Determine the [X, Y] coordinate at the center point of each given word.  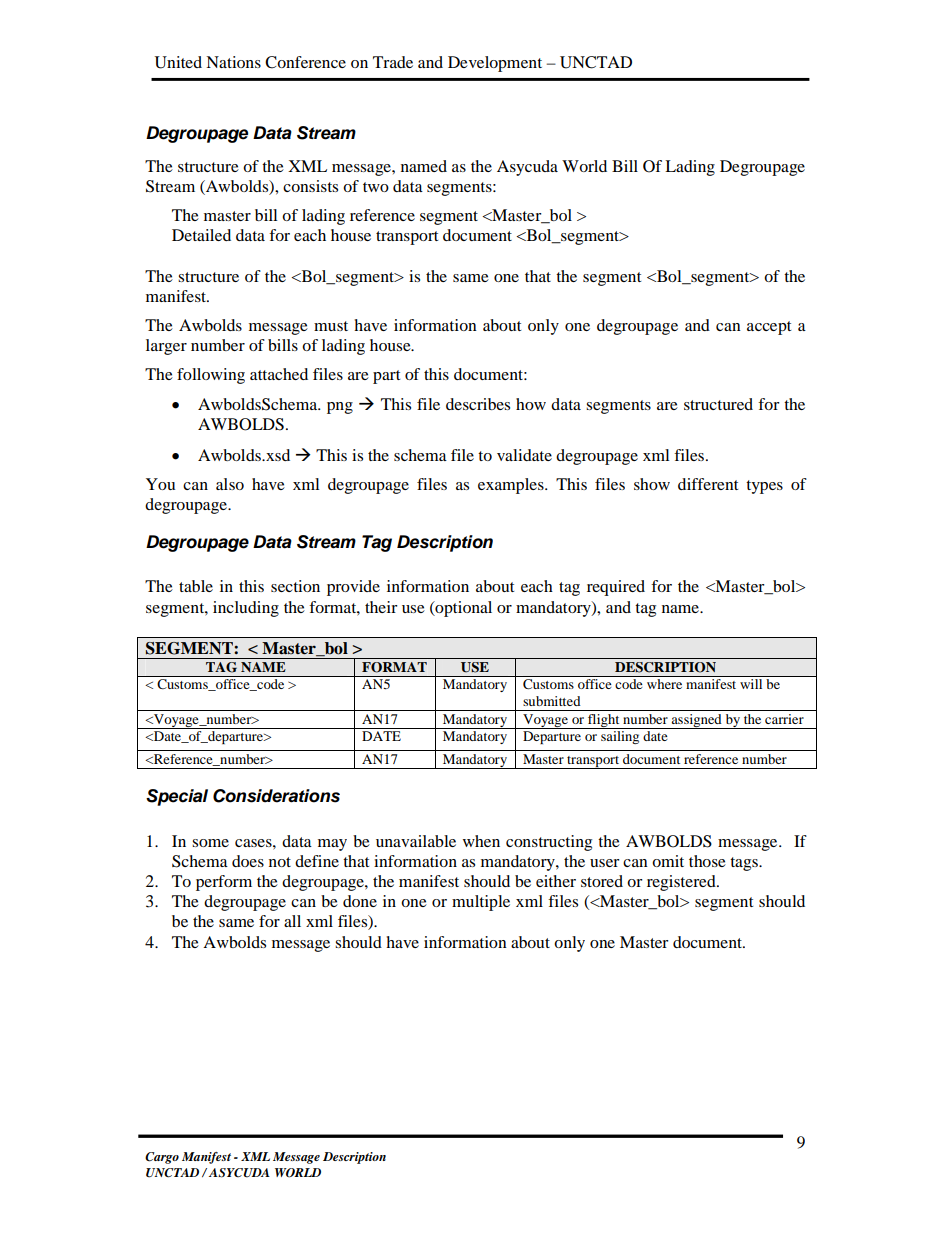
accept [769, 328]
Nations [233, 62]
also [230, 484]
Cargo [162, 1158]
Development [495, 64]
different [708, 484]
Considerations [276, 796]
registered [682, 883]
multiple [481, 903]
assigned [697, 721]
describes [478, 404]
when [481, 841]
